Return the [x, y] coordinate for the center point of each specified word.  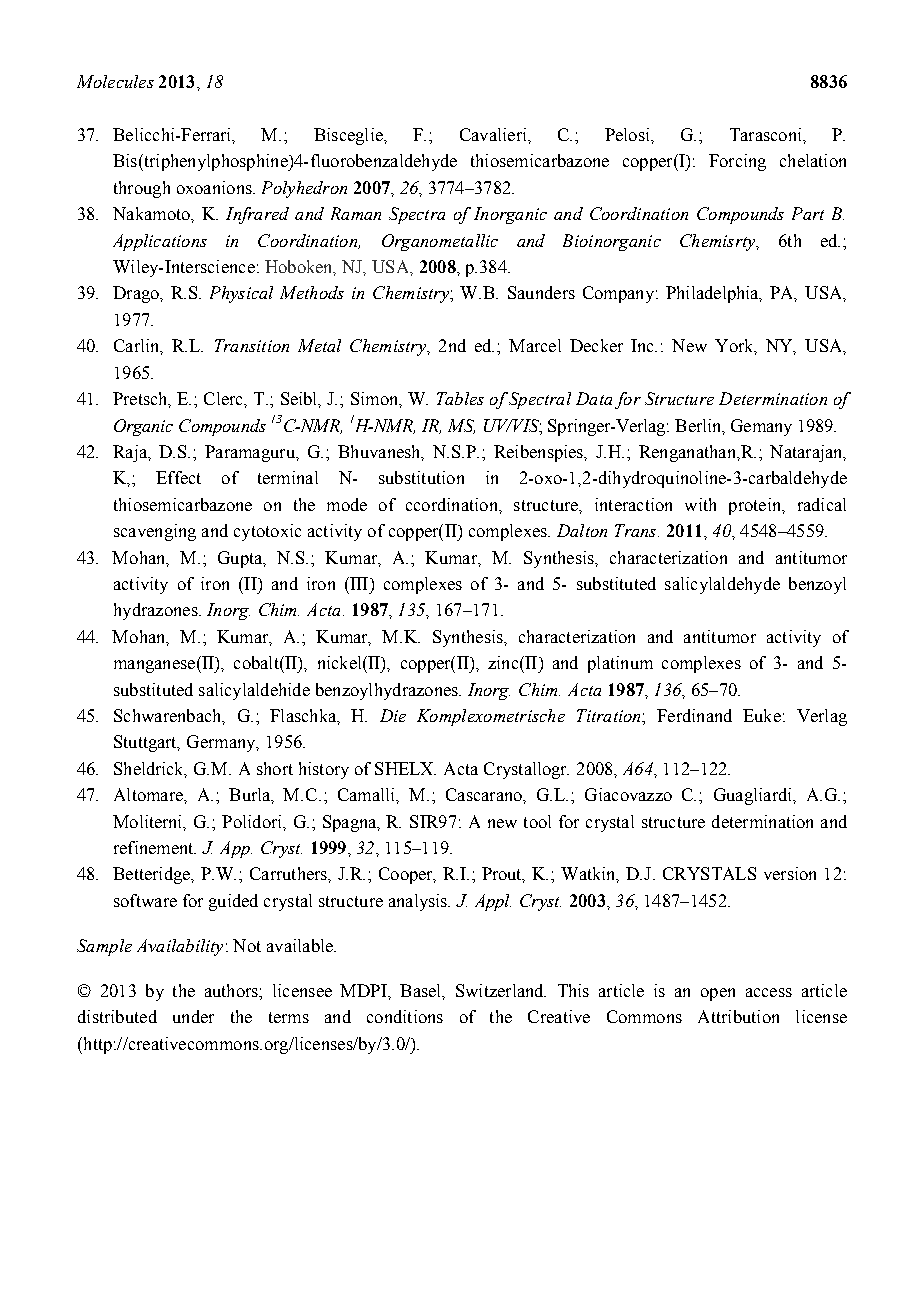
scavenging [155, 532]
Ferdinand [694, 715]
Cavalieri [494, 134]
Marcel [535, 345]
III [359, 583]
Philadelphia [713, 294]
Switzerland [501, 990]
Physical [241, 294]
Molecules [115, 81]
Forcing [737, 162]
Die [393, 715]
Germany [222, 743]
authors [232, 990]
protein [756, 506]
